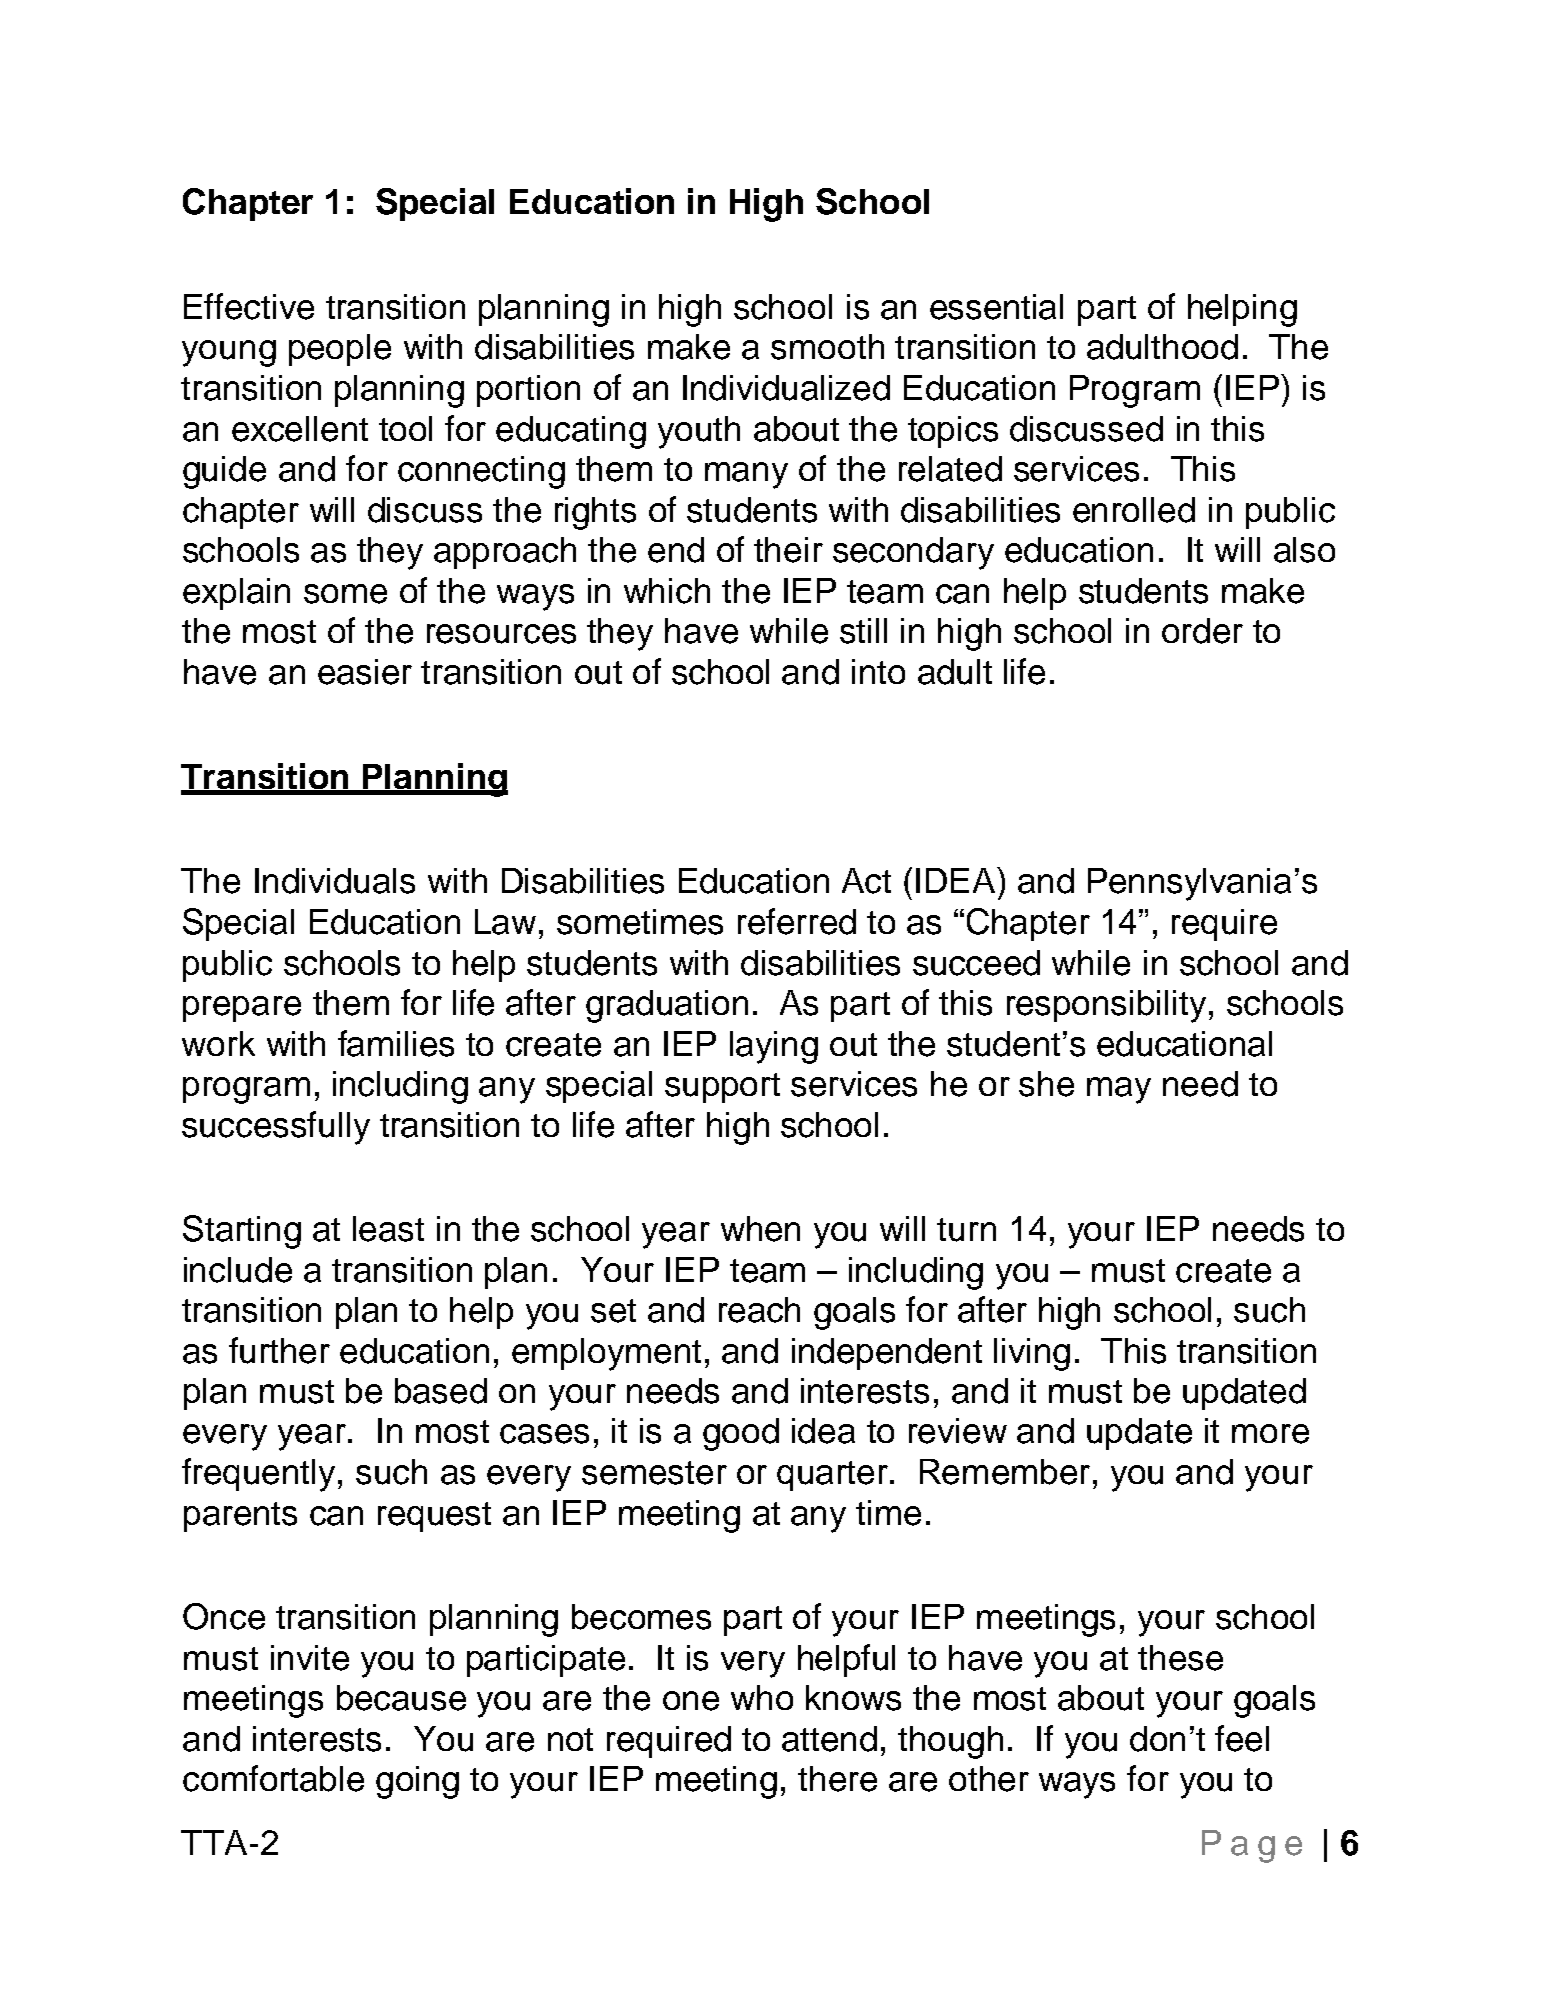 The width and height of the image is (1541, 1994). I want to click on Individualized, so click(786, 388).
